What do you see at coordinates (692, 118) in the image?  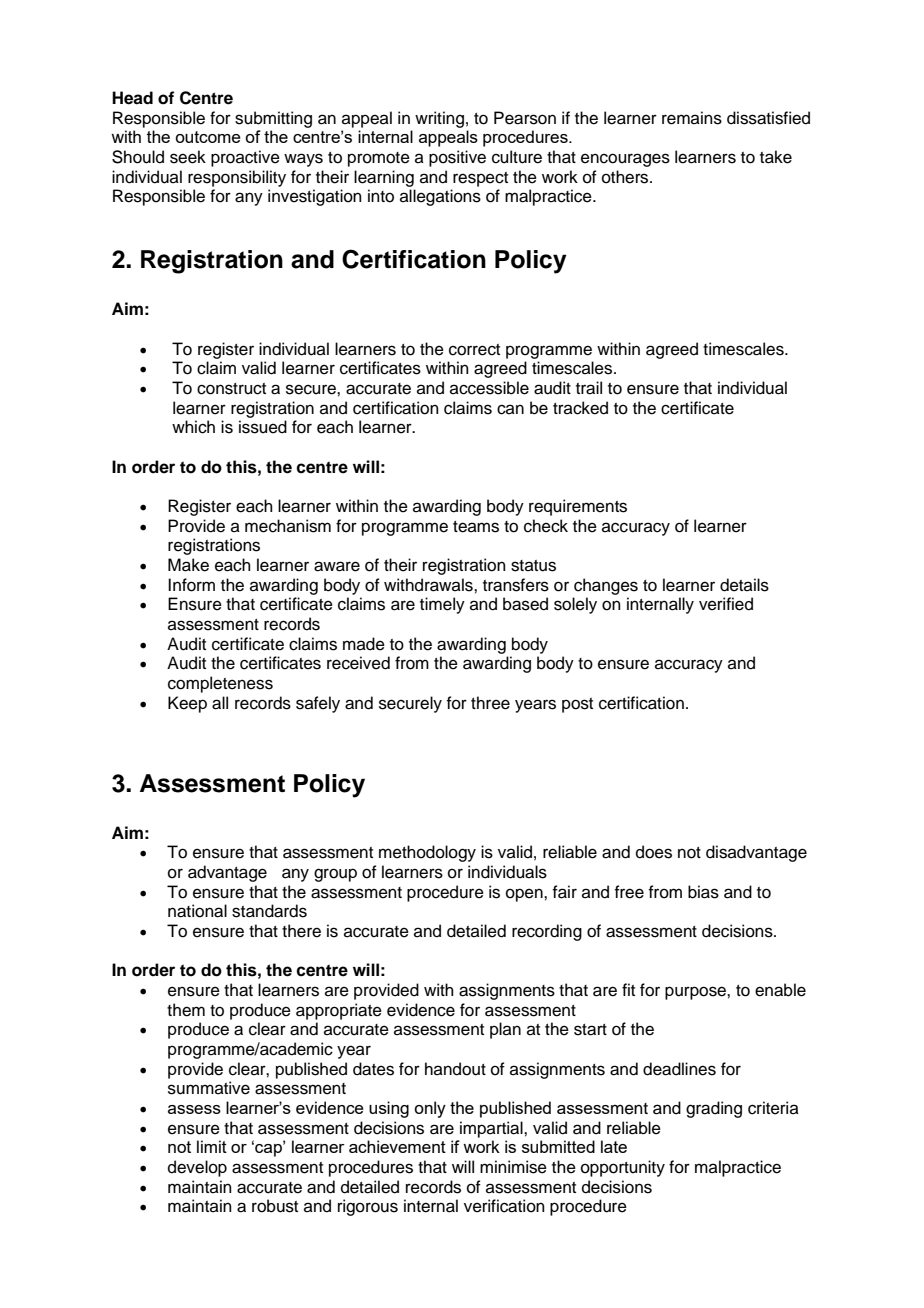 I see `remains` at bounding box center [692, 118].
